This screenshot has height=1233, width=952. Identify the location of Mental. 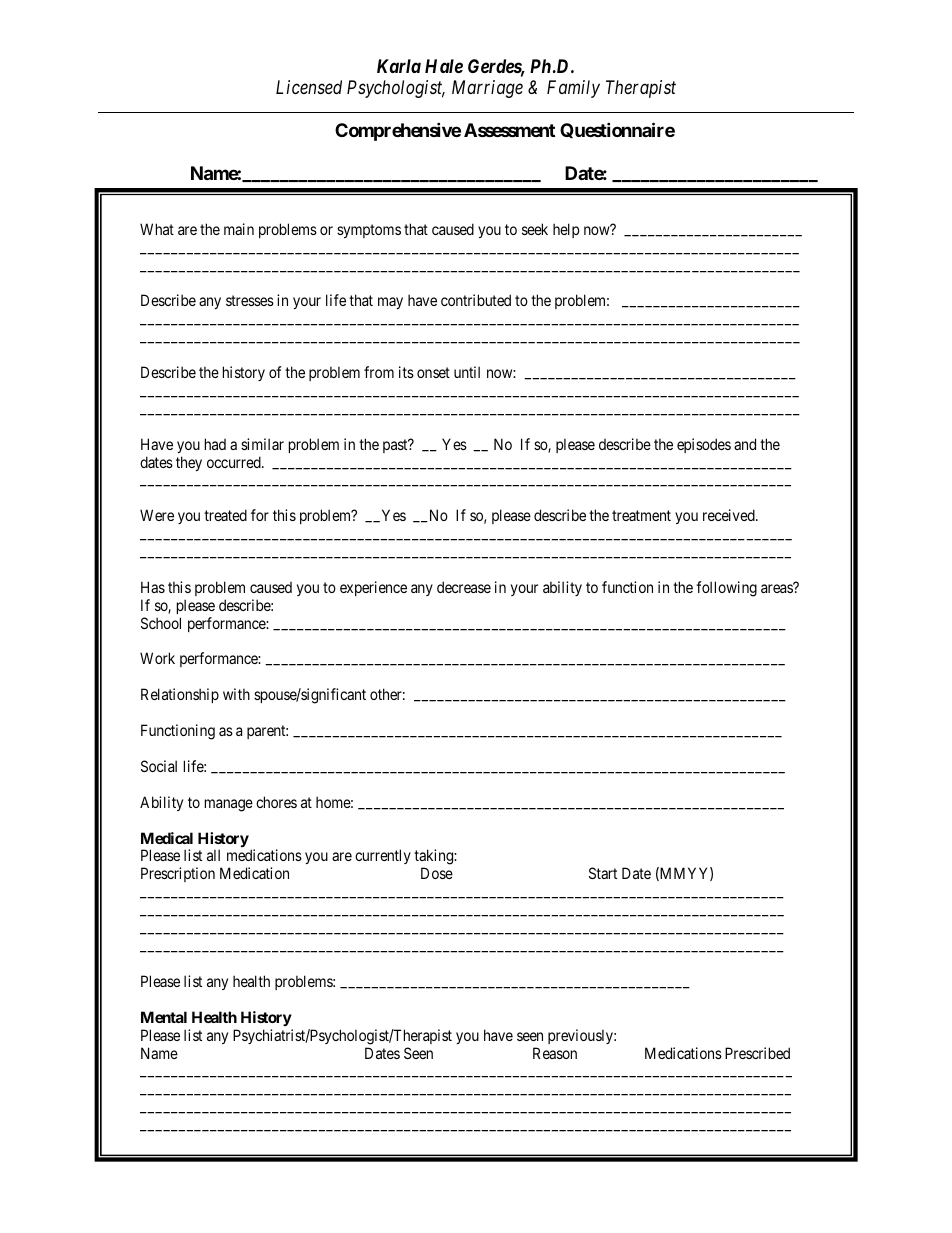
(164, 1017).
